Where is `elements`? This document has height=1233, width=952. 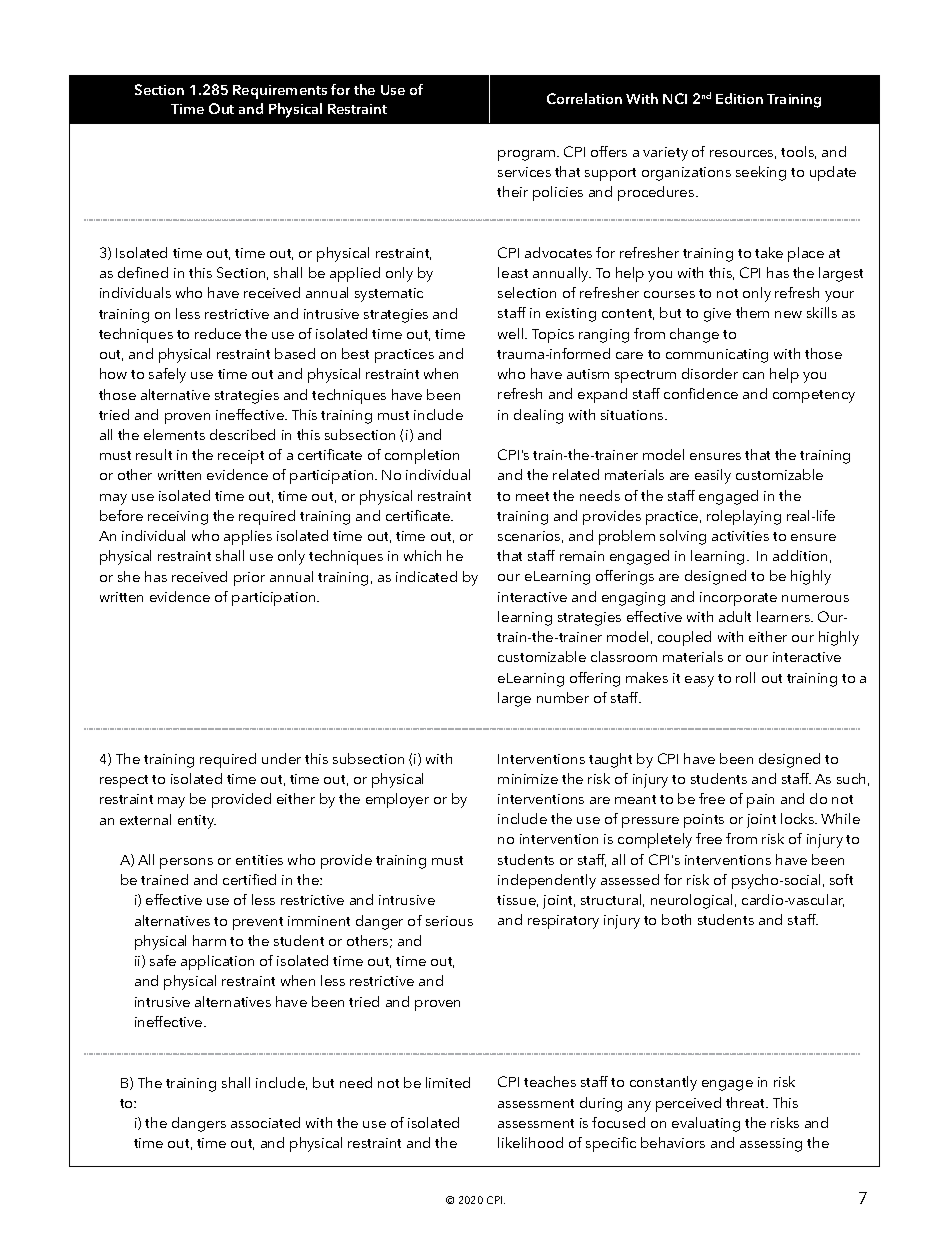
elements is located at coordinates (174, 434).
